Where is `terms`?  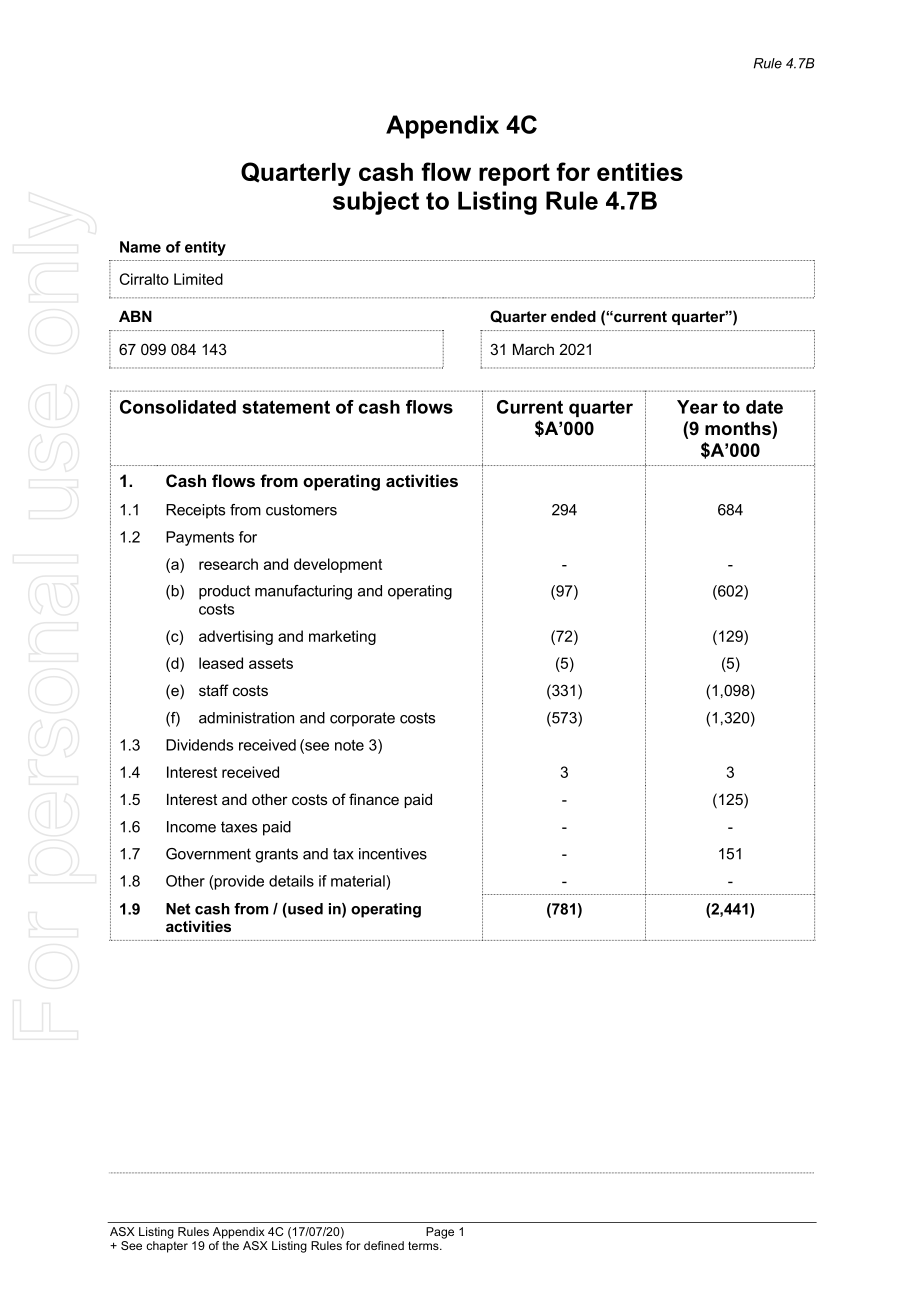
terms is located at coordinates (424, 1245).
